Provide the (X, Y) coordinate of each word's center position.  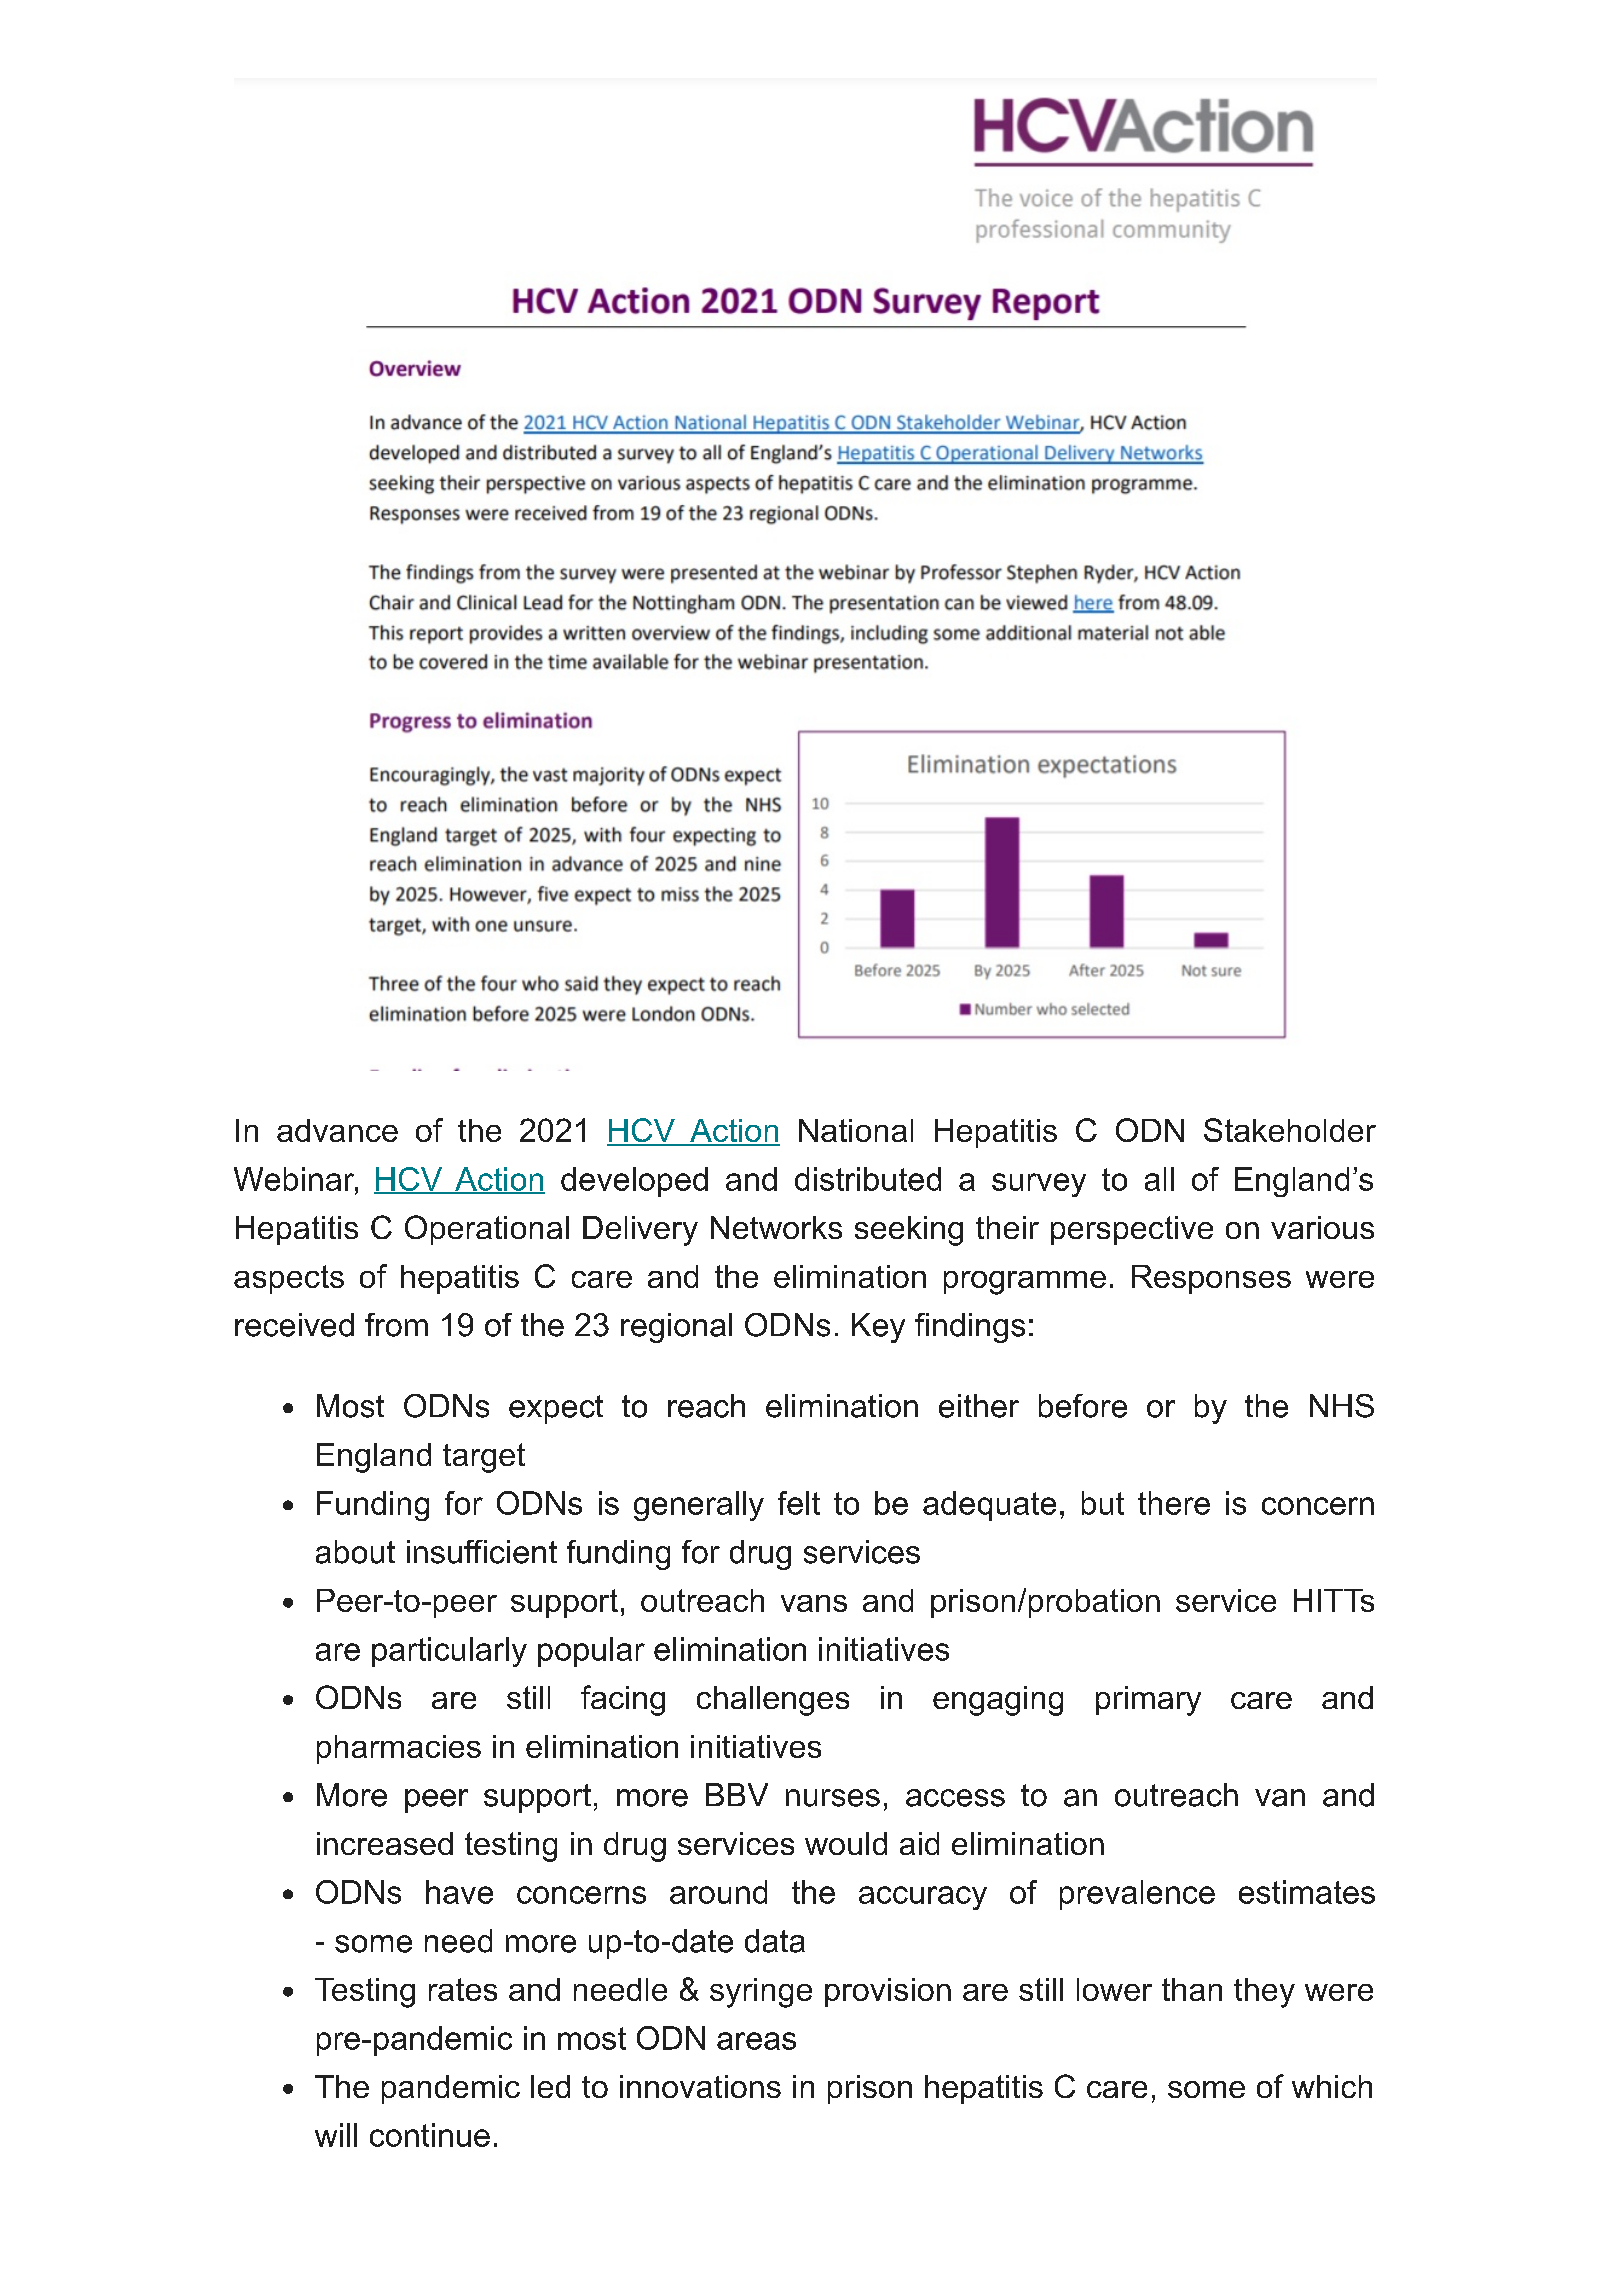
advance (337, 1130)
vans (814, 1603)
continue (430, 2135)
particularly (449, 1652)
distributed (868, 1179)
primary (1148, 1701)
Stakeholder (1290, 1130)
